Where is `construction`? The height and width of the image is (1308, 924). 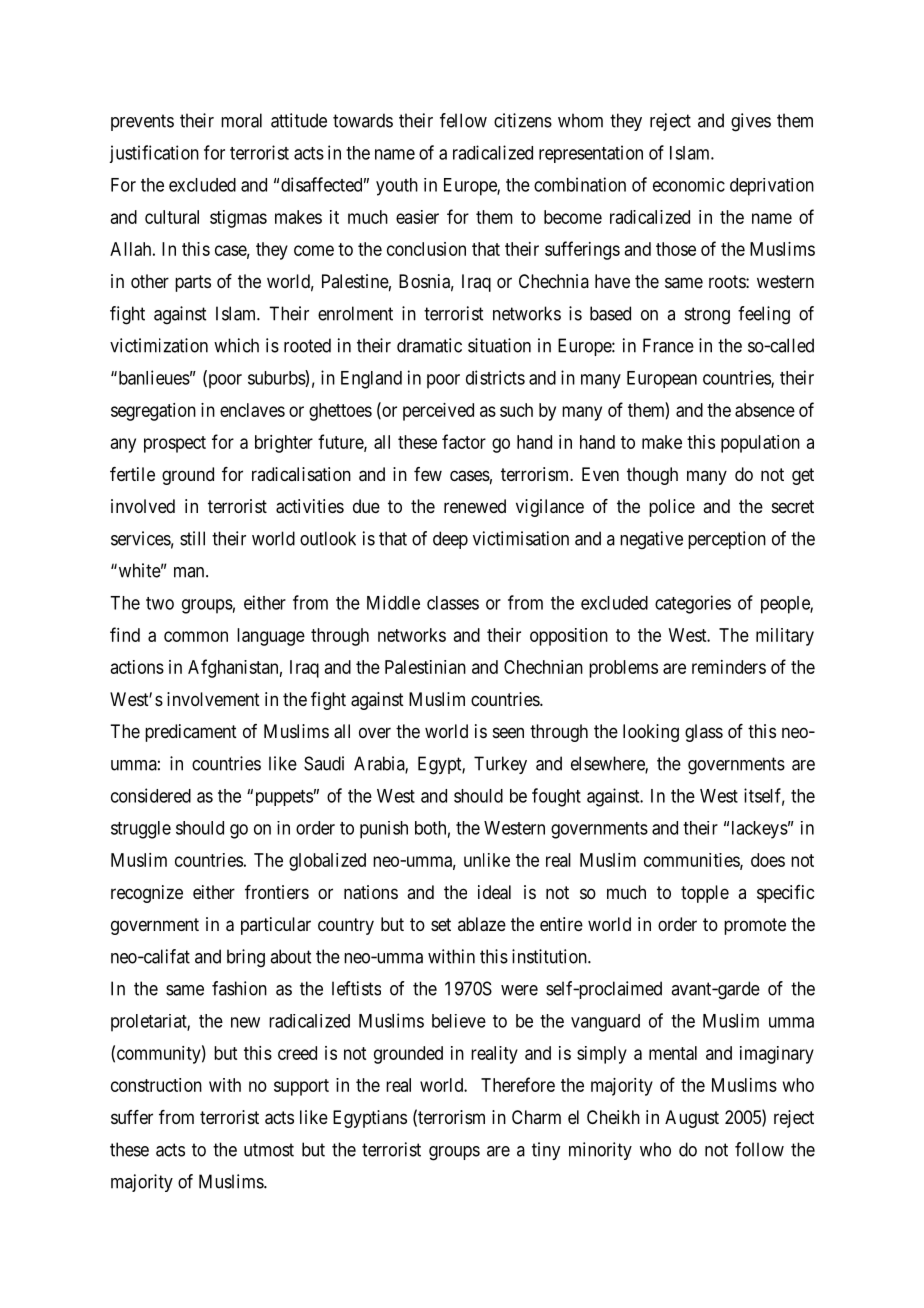 construction is located at coordinates (156, 1085).
